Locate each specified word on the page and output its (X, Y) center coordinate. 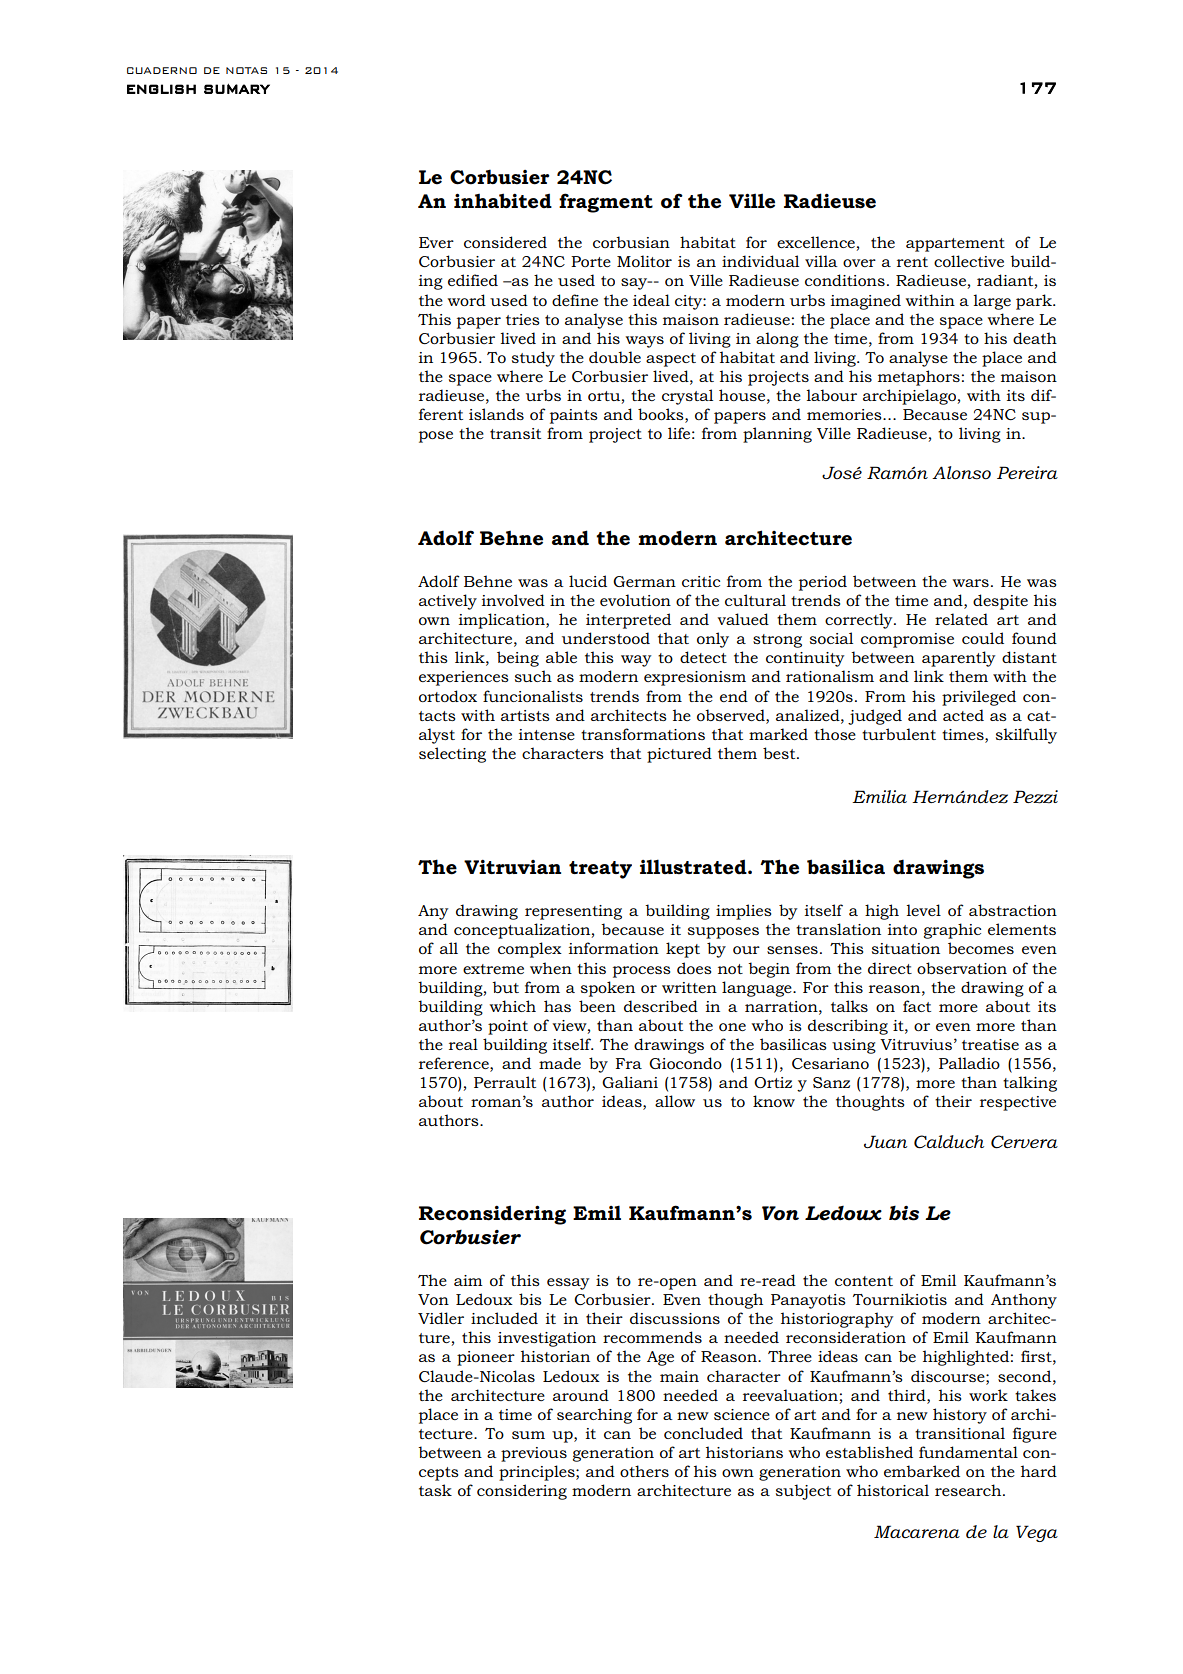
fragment (606, 203)
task (435, 1490)
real (463, 1044)
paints (573, 416)
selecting (452, 755)
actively (448, 602)
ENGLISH (161, 89)
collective (969, 261)
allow (675, 1101)
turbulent (899, 734)
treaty (600, 870)
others (644, 1471)
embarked (922, 1471)
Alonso (961, 473)
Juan (886, 1141)
